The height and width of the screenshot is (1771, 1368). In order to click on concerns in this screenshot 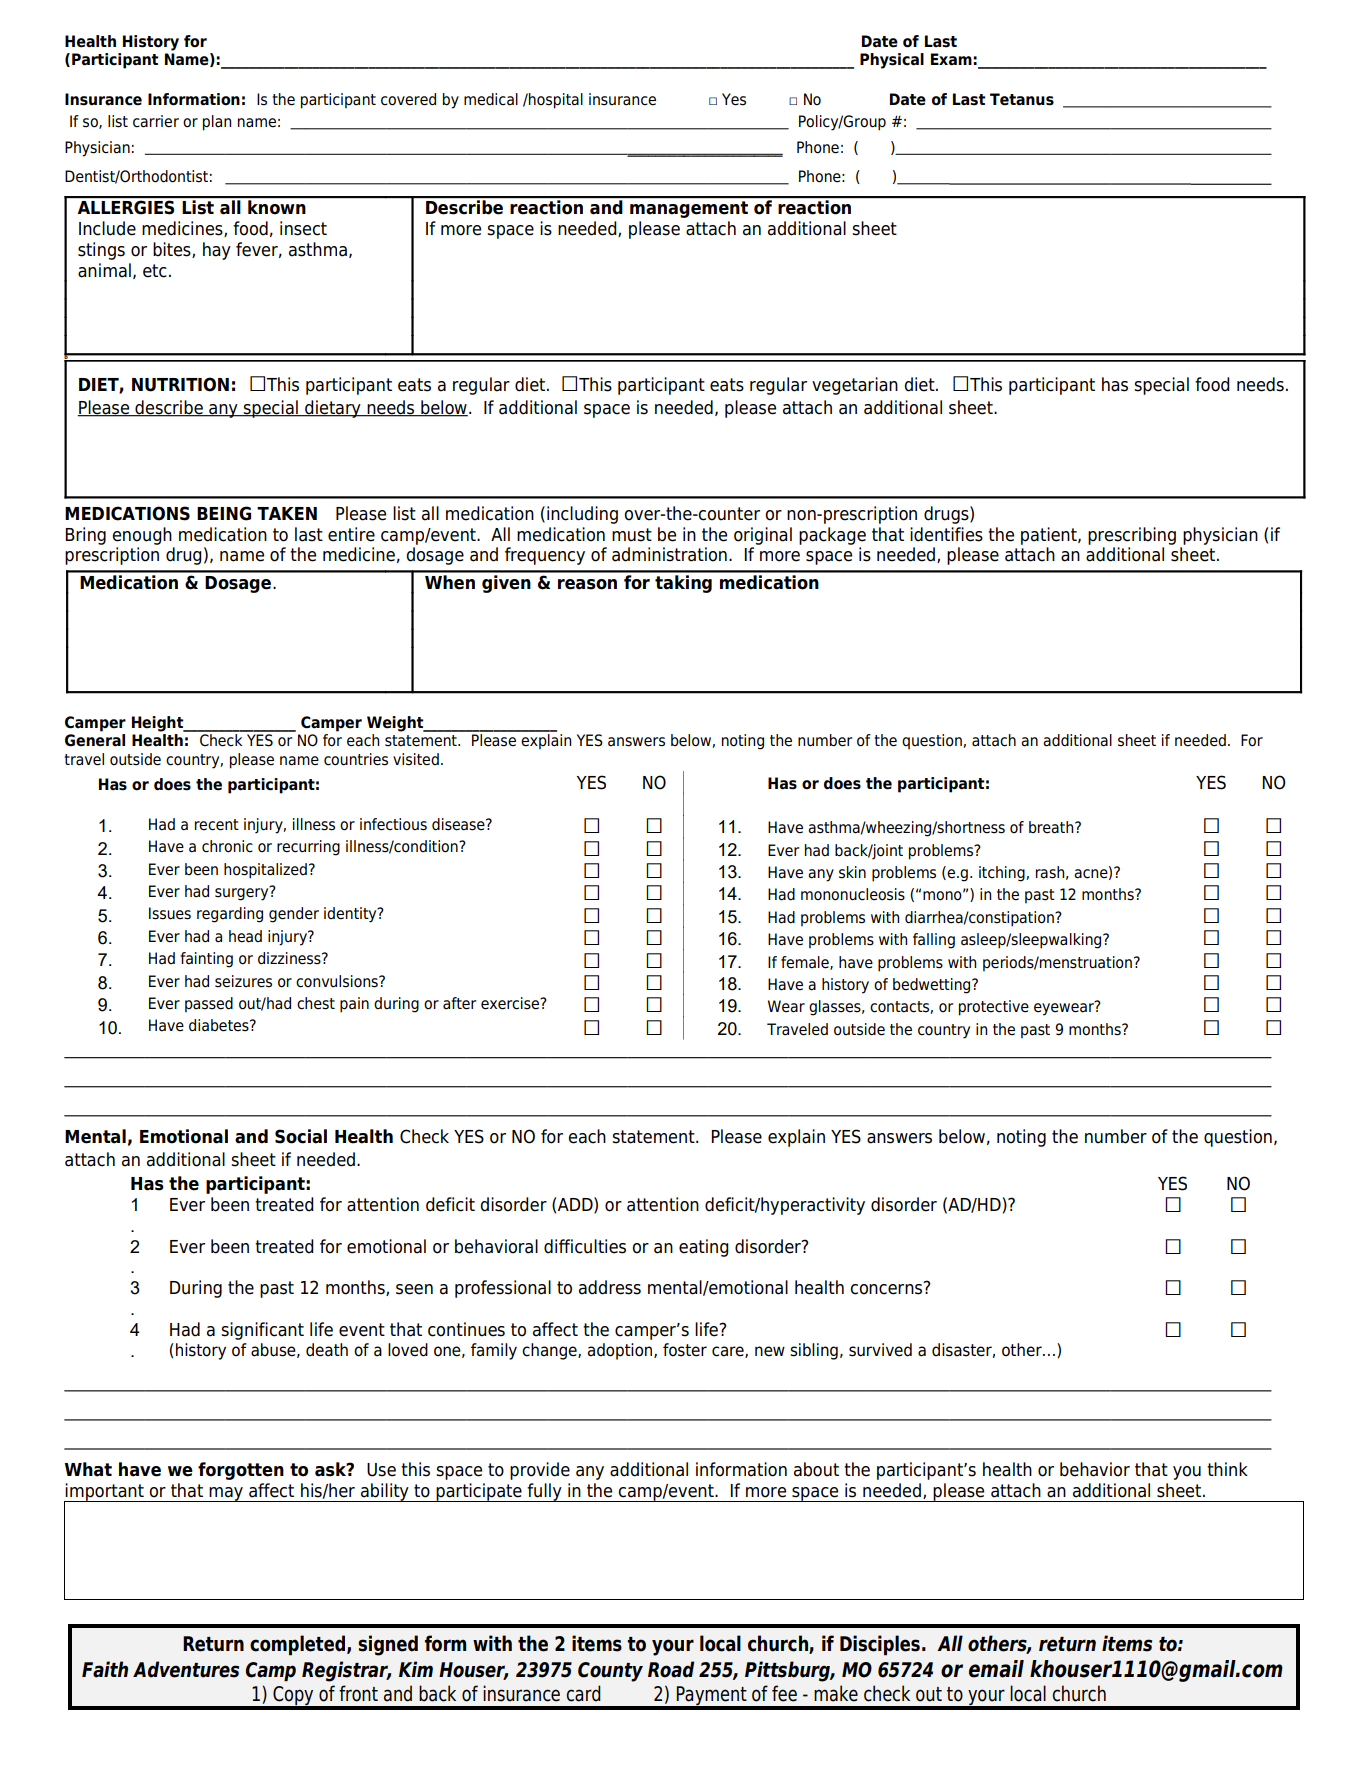, I will do `click(887, 1288)`.
